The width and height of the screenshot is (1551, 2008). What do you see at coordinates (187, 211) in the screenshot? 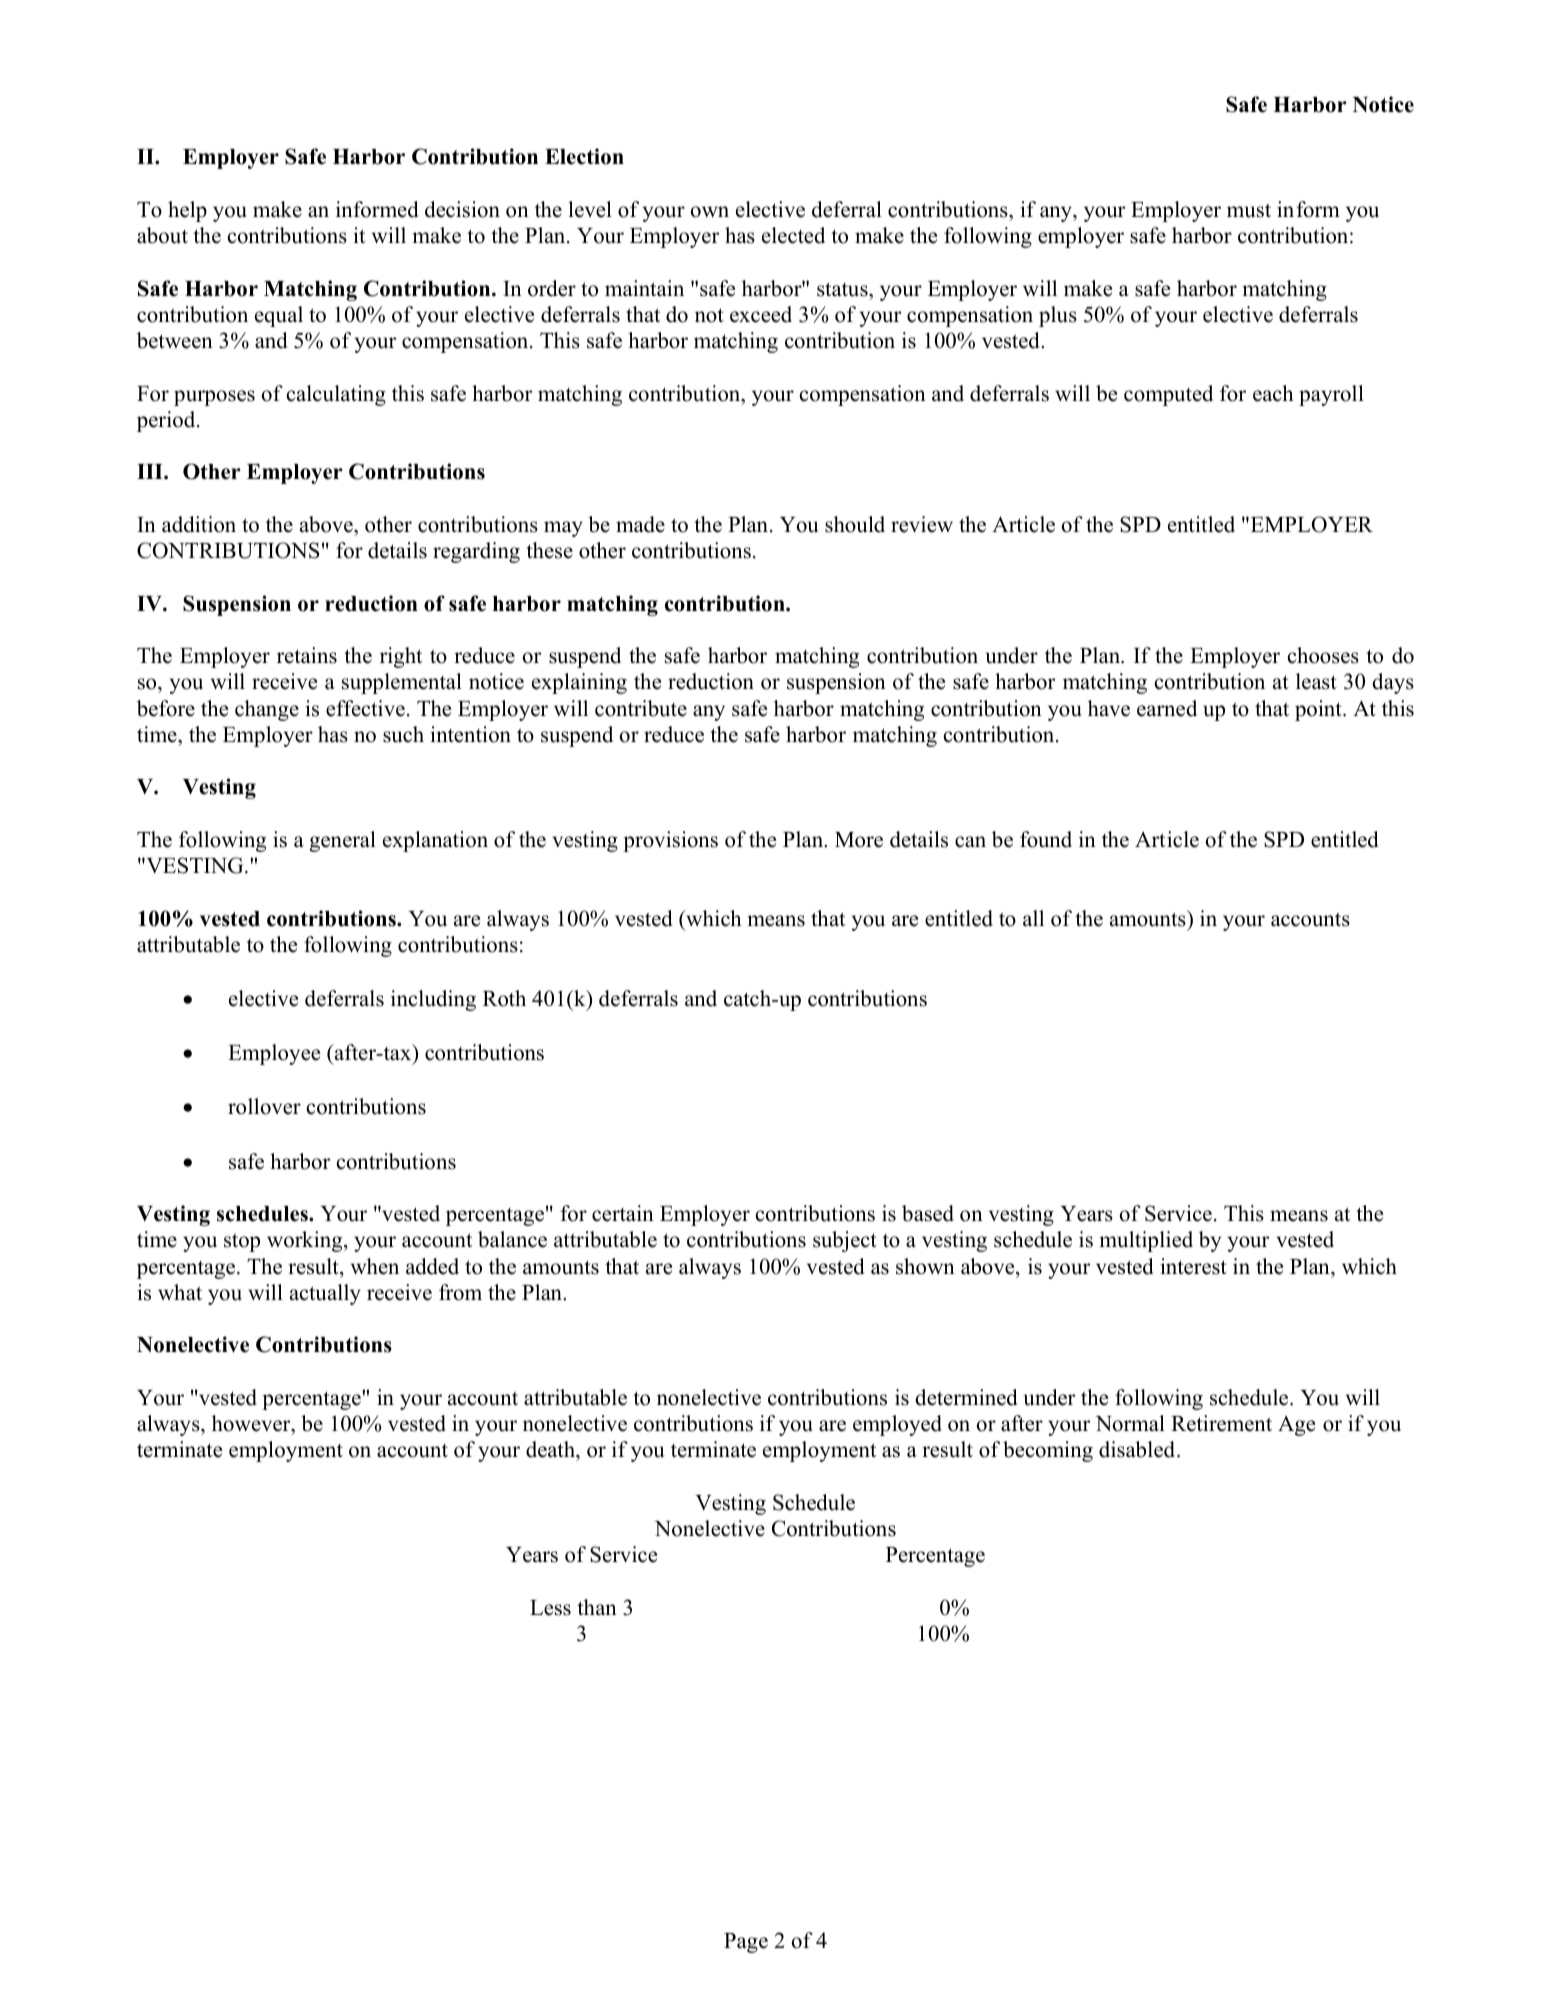
I see `help` at bounding box center [187, 211].
